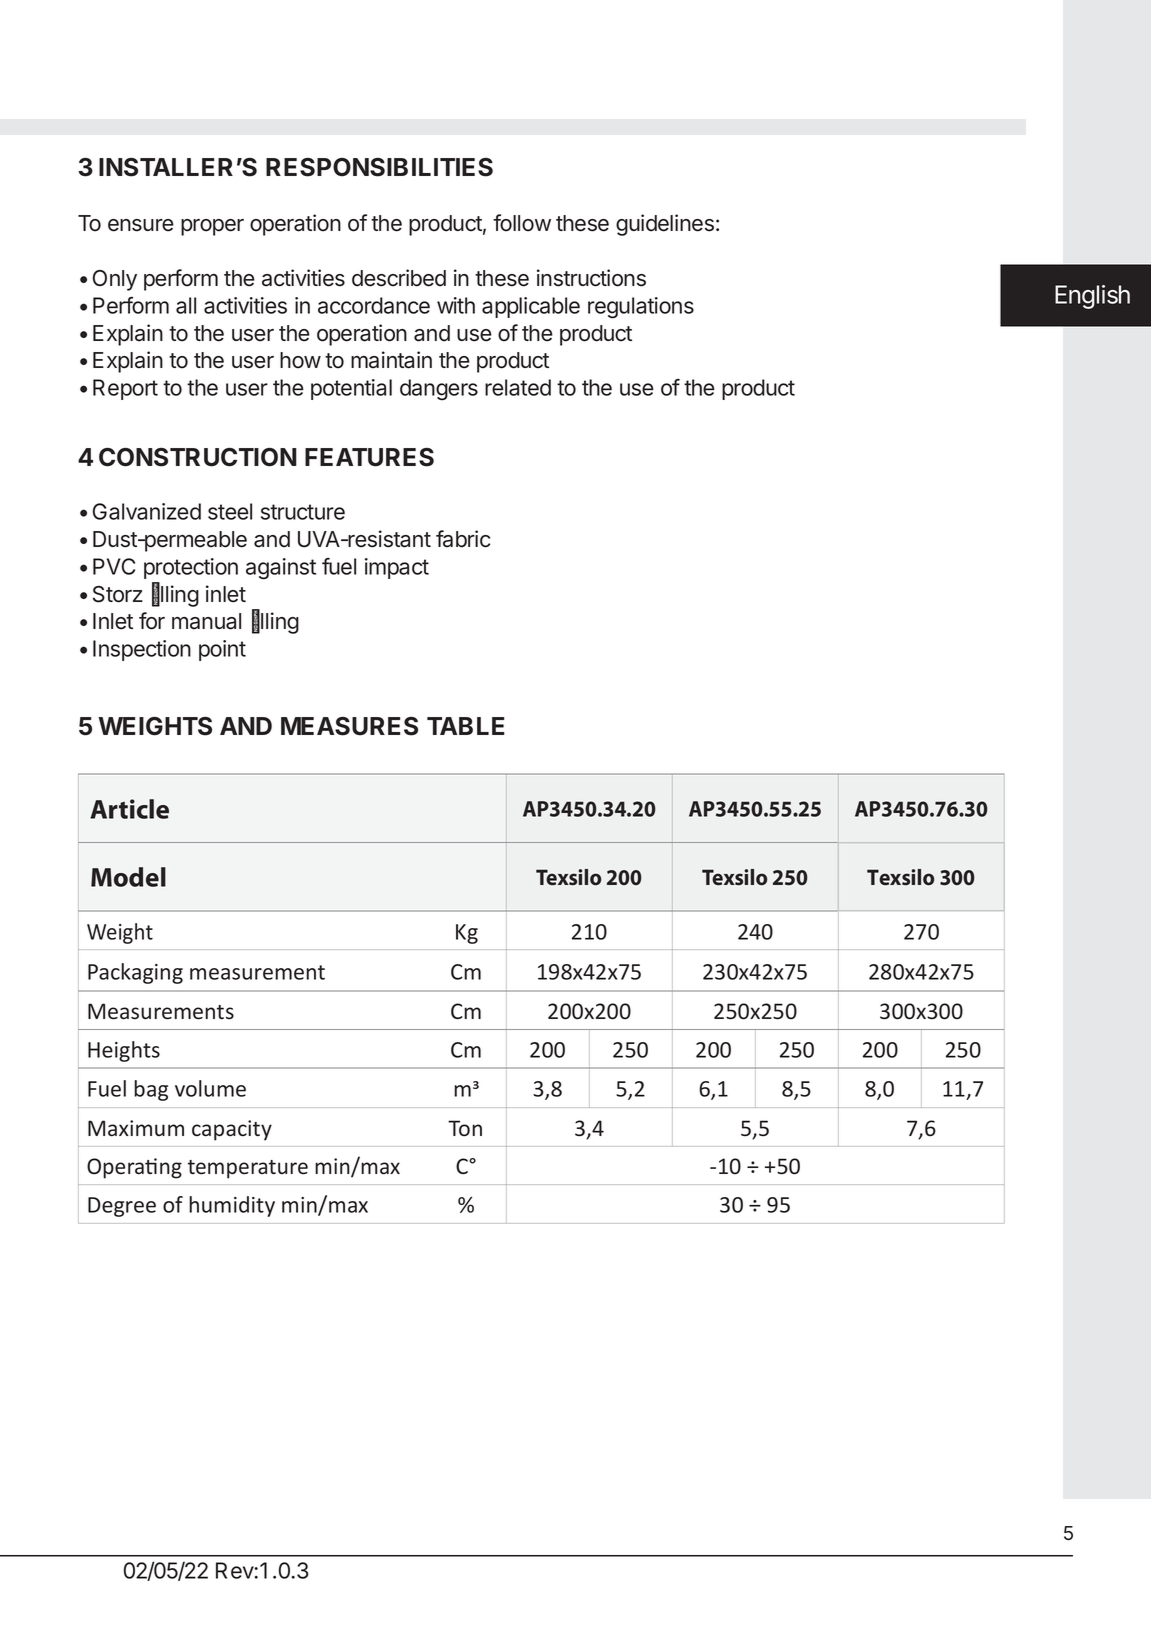  Describe the element at coordinates (1092, 297) in the screenshot. I see `English` at that location.
